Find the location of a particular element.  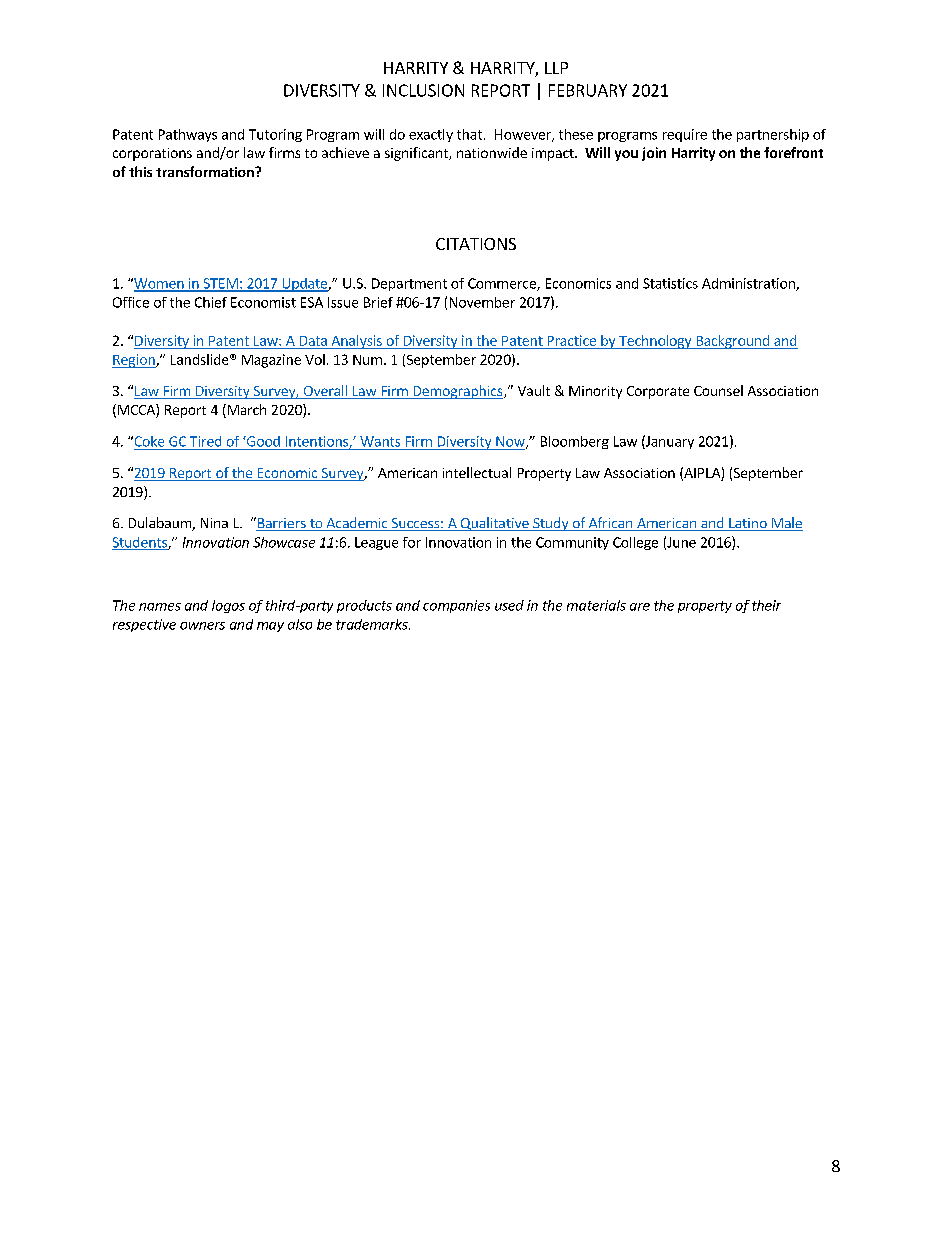

Pathways is located at coordinates (188, 135).
